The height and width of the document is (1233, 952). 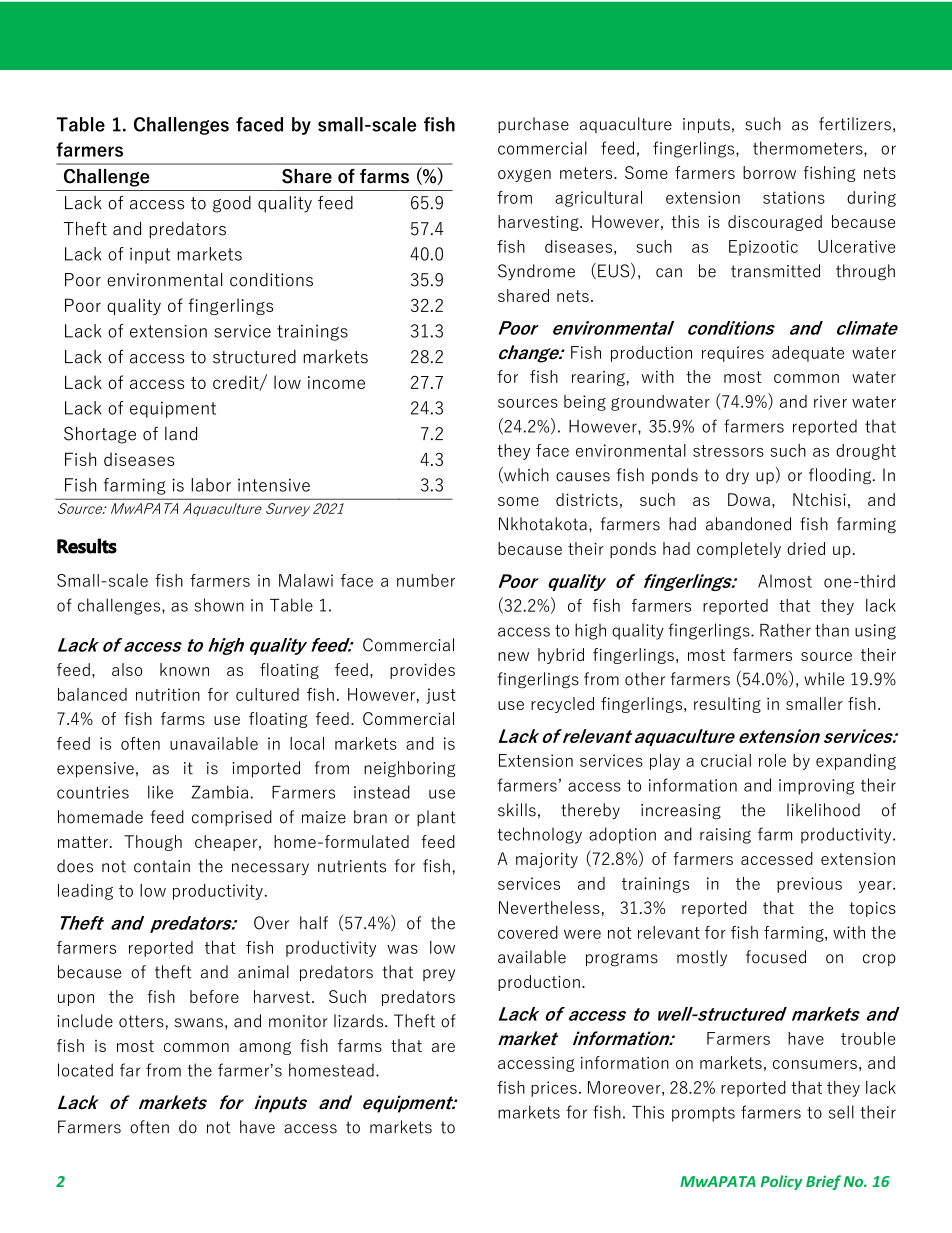 What do you see at coordinates (830, 401) in the document?
I see `river` at bounding box center [830, 401].
